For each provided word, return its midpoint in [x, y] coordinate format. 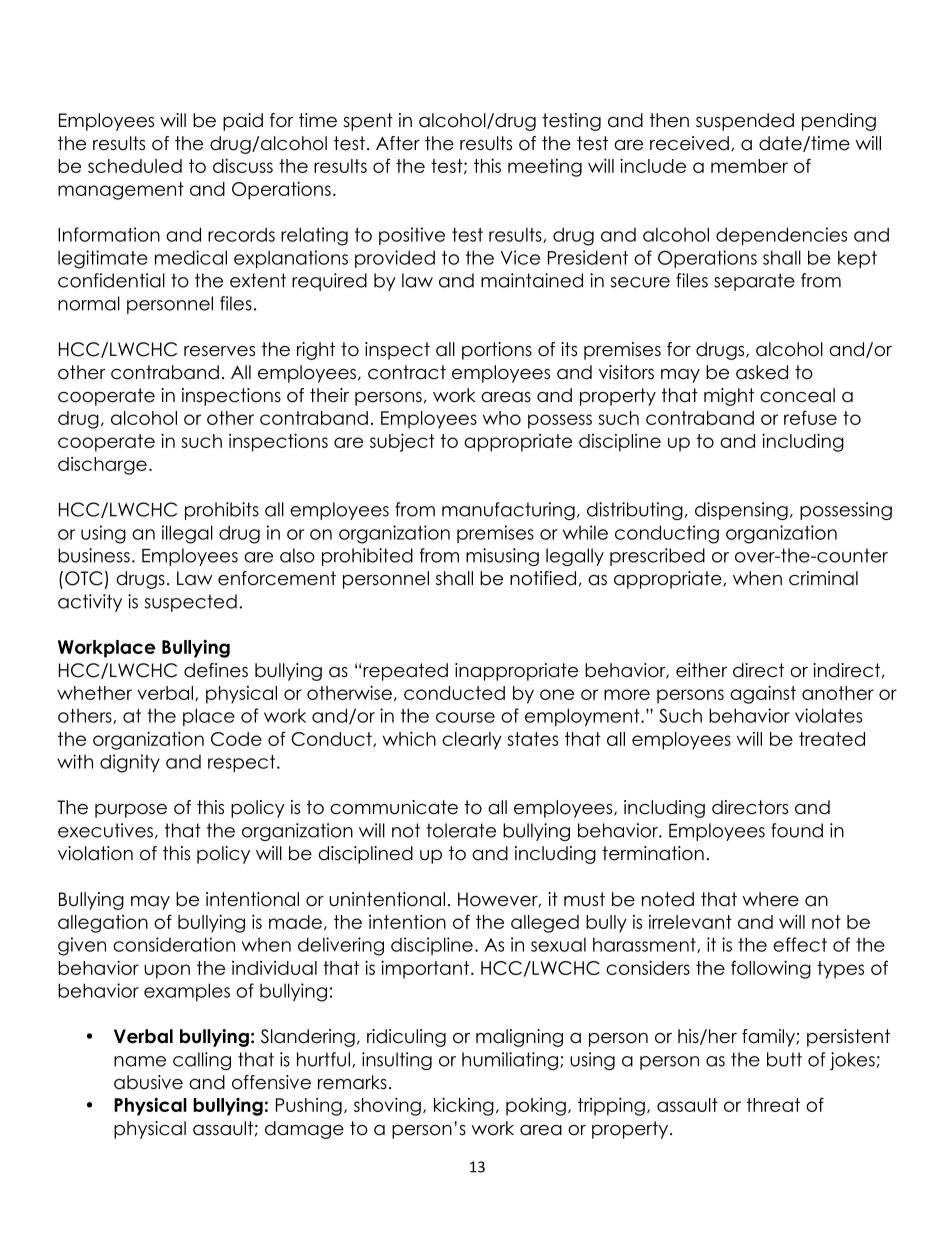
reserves [219, 351]
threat [773, 1105]
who [502, 418]
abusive [148, 1082]
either [701, 670]
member [749, 166]
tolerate [461, 830]
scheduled [135, 166]
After [398, 143]
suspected [191, 603]
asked [762, 372]
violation [95, 853]
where [770, 899]
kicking [464, 1106]
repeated [405, 672]
